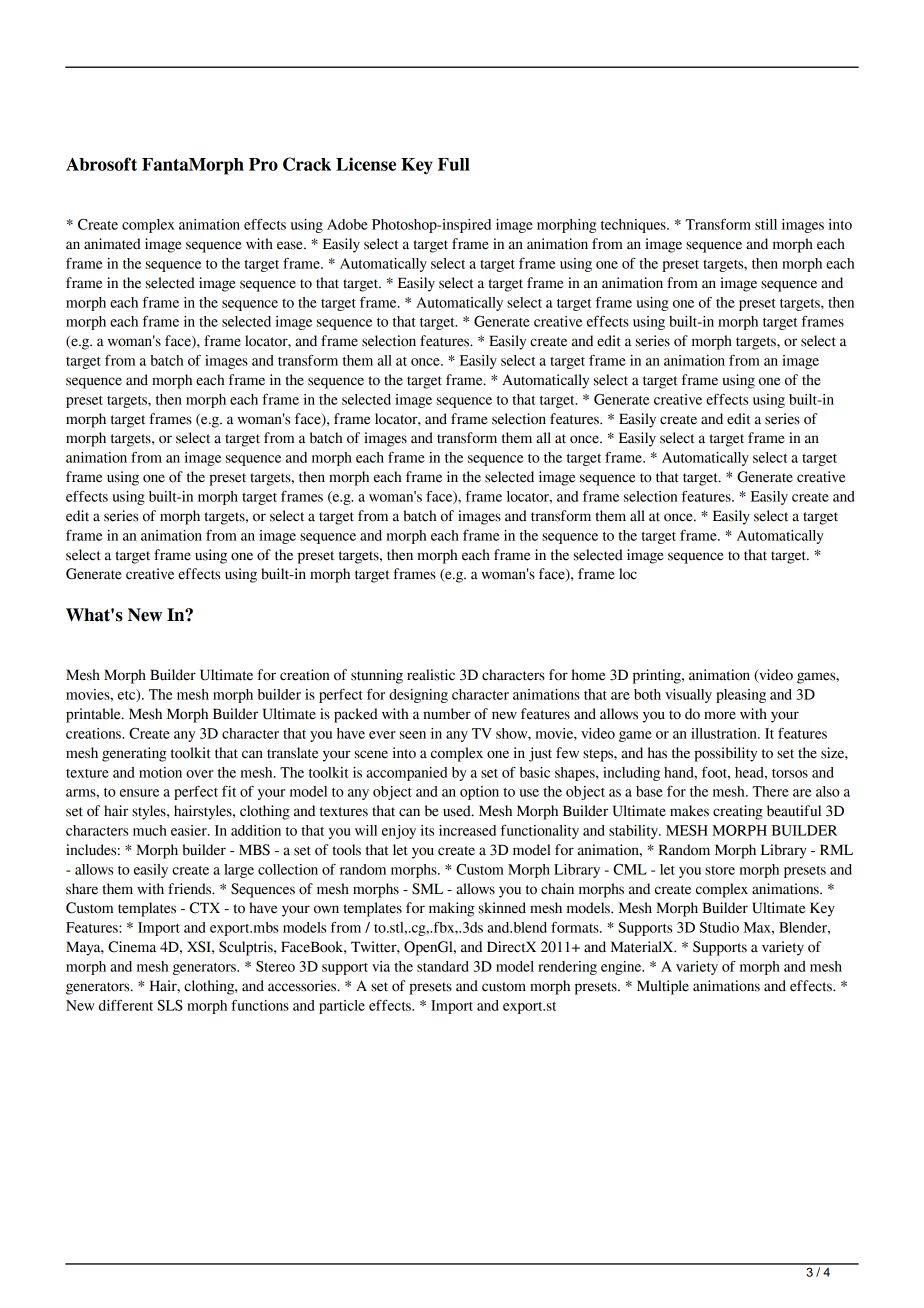  Describe the element at coordinates (431, 675) in the screenshot. I see `realistic` at that location.
